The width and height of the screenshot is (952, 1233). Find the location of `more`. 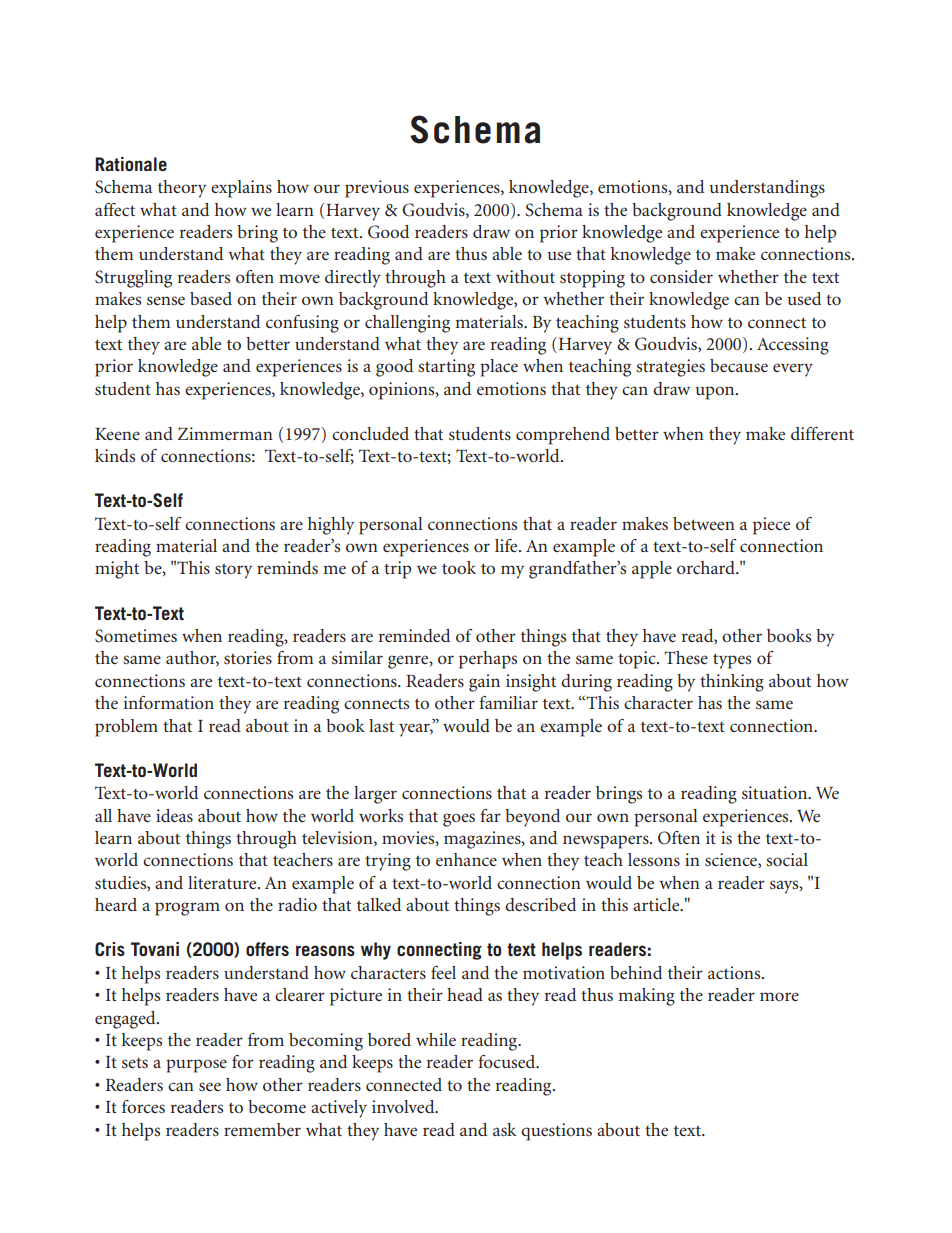

more is located at coordinates (779, 996).
